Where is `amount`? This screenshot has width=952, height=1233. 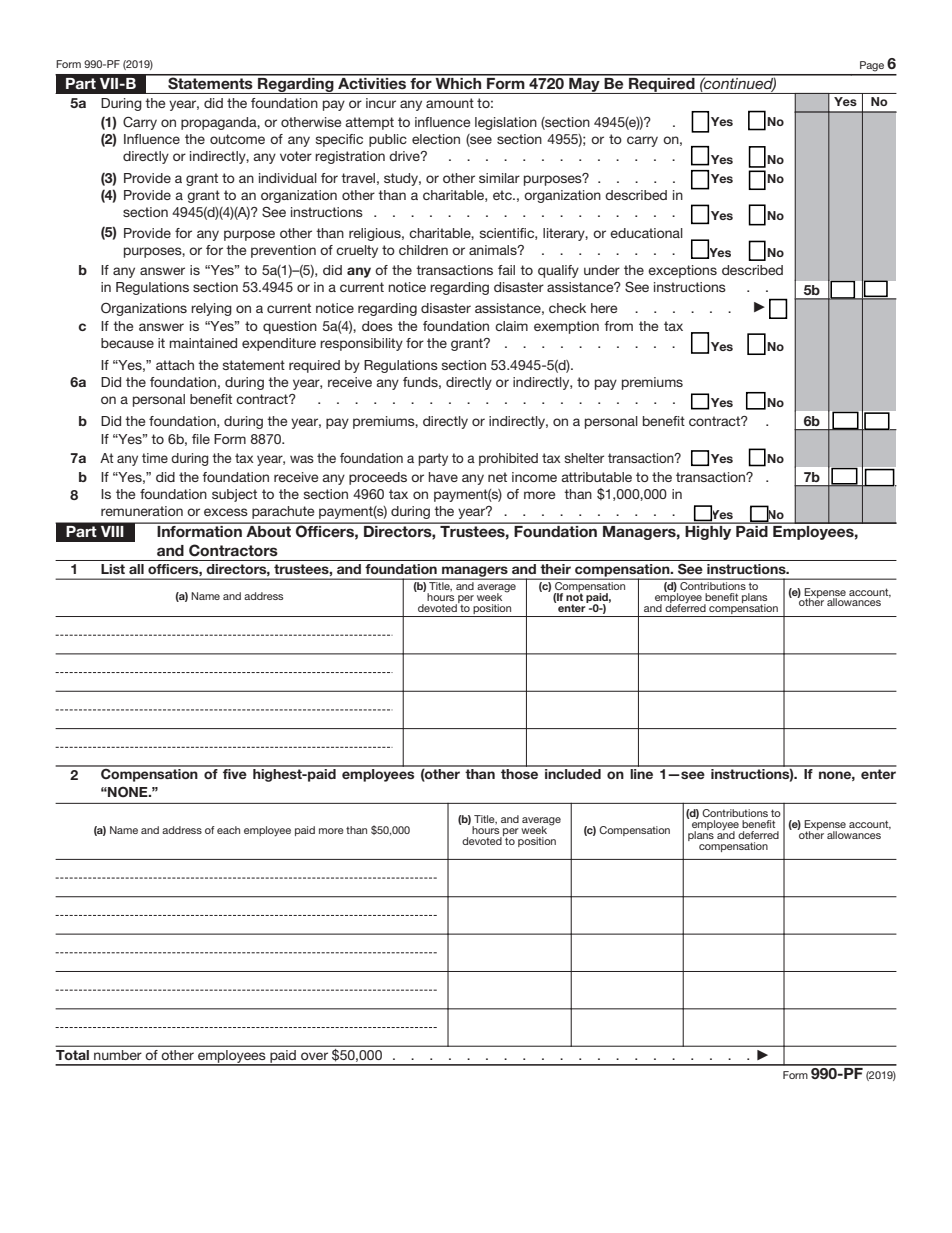 amount is located at coordinates (450, 103).
